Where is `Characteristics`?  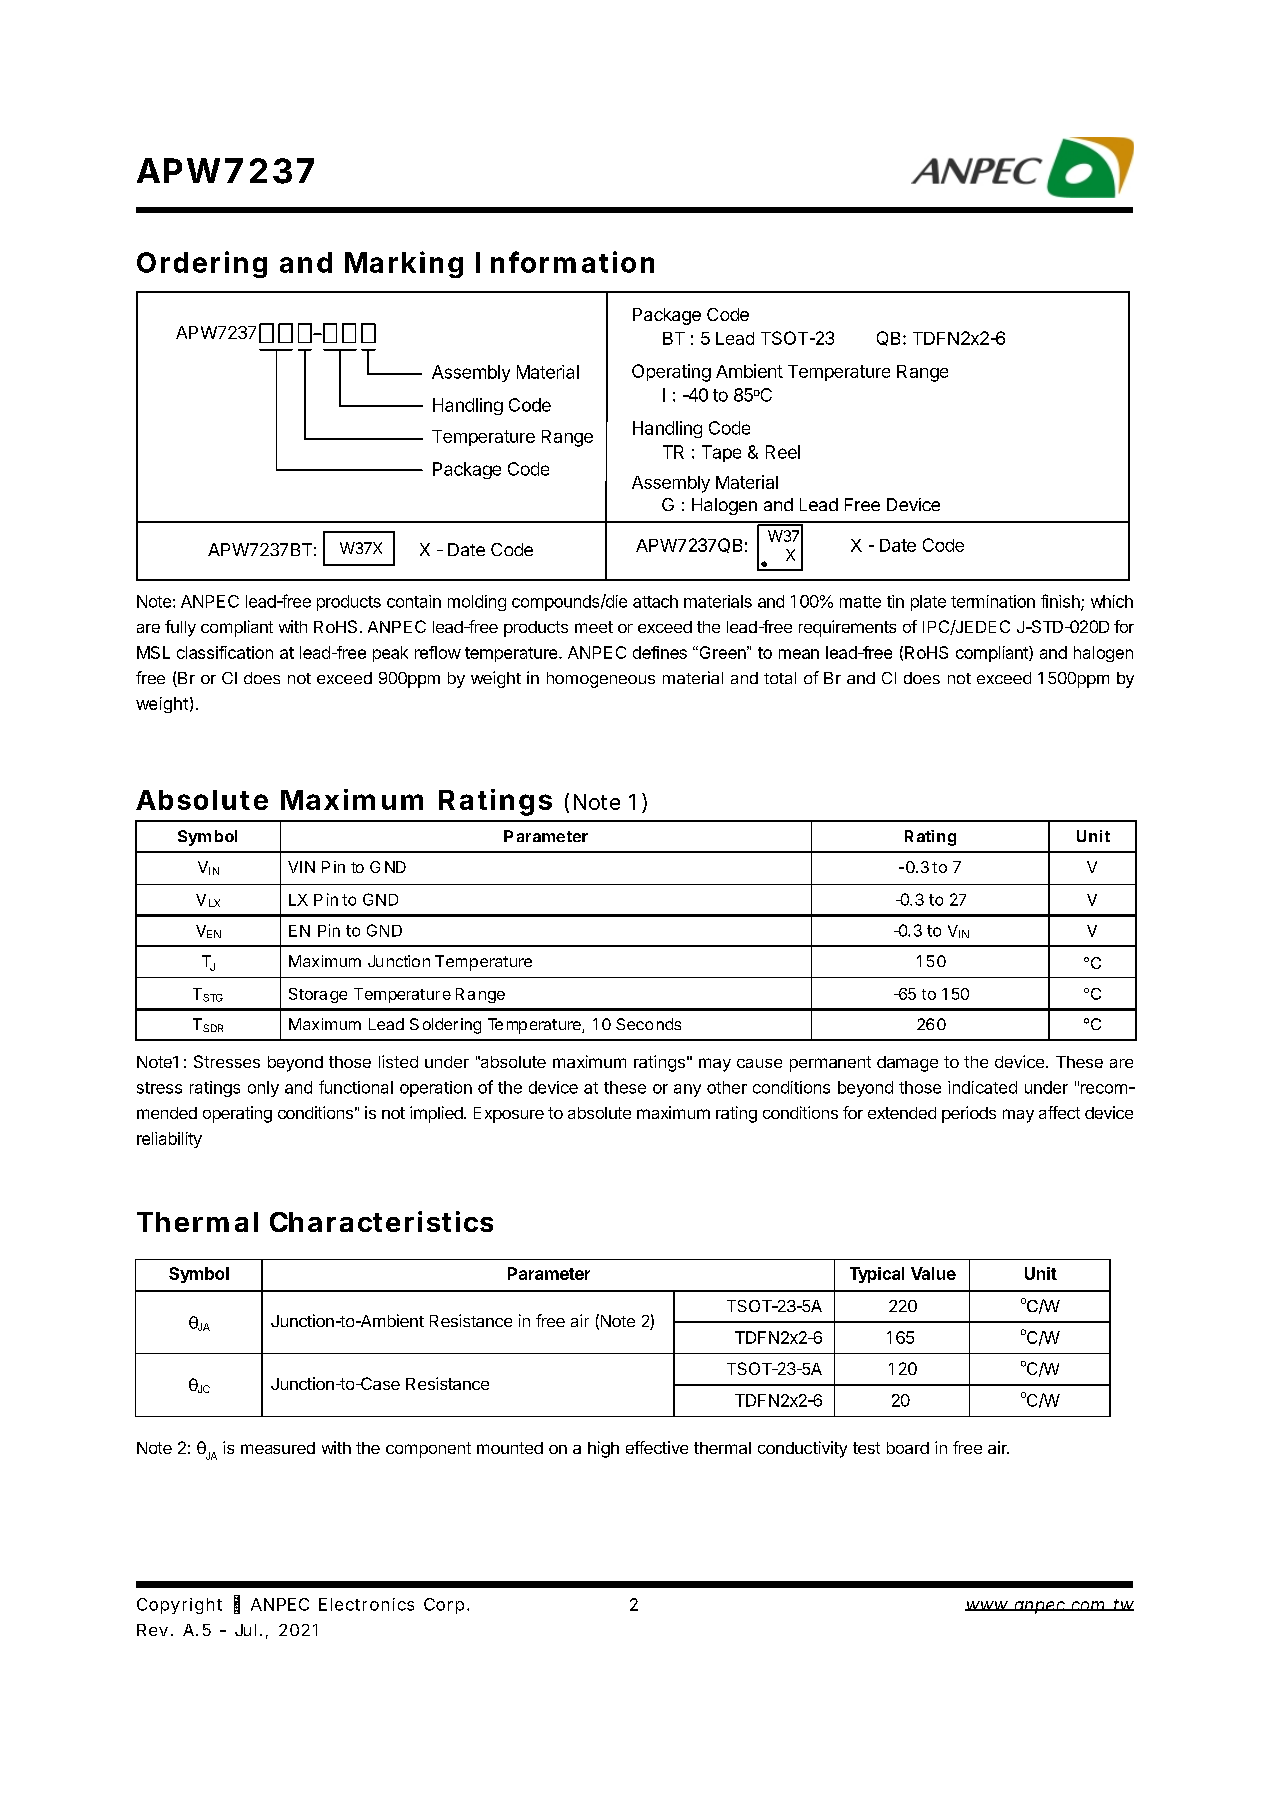 Characteristics is located at coordinates (381, 1221).
